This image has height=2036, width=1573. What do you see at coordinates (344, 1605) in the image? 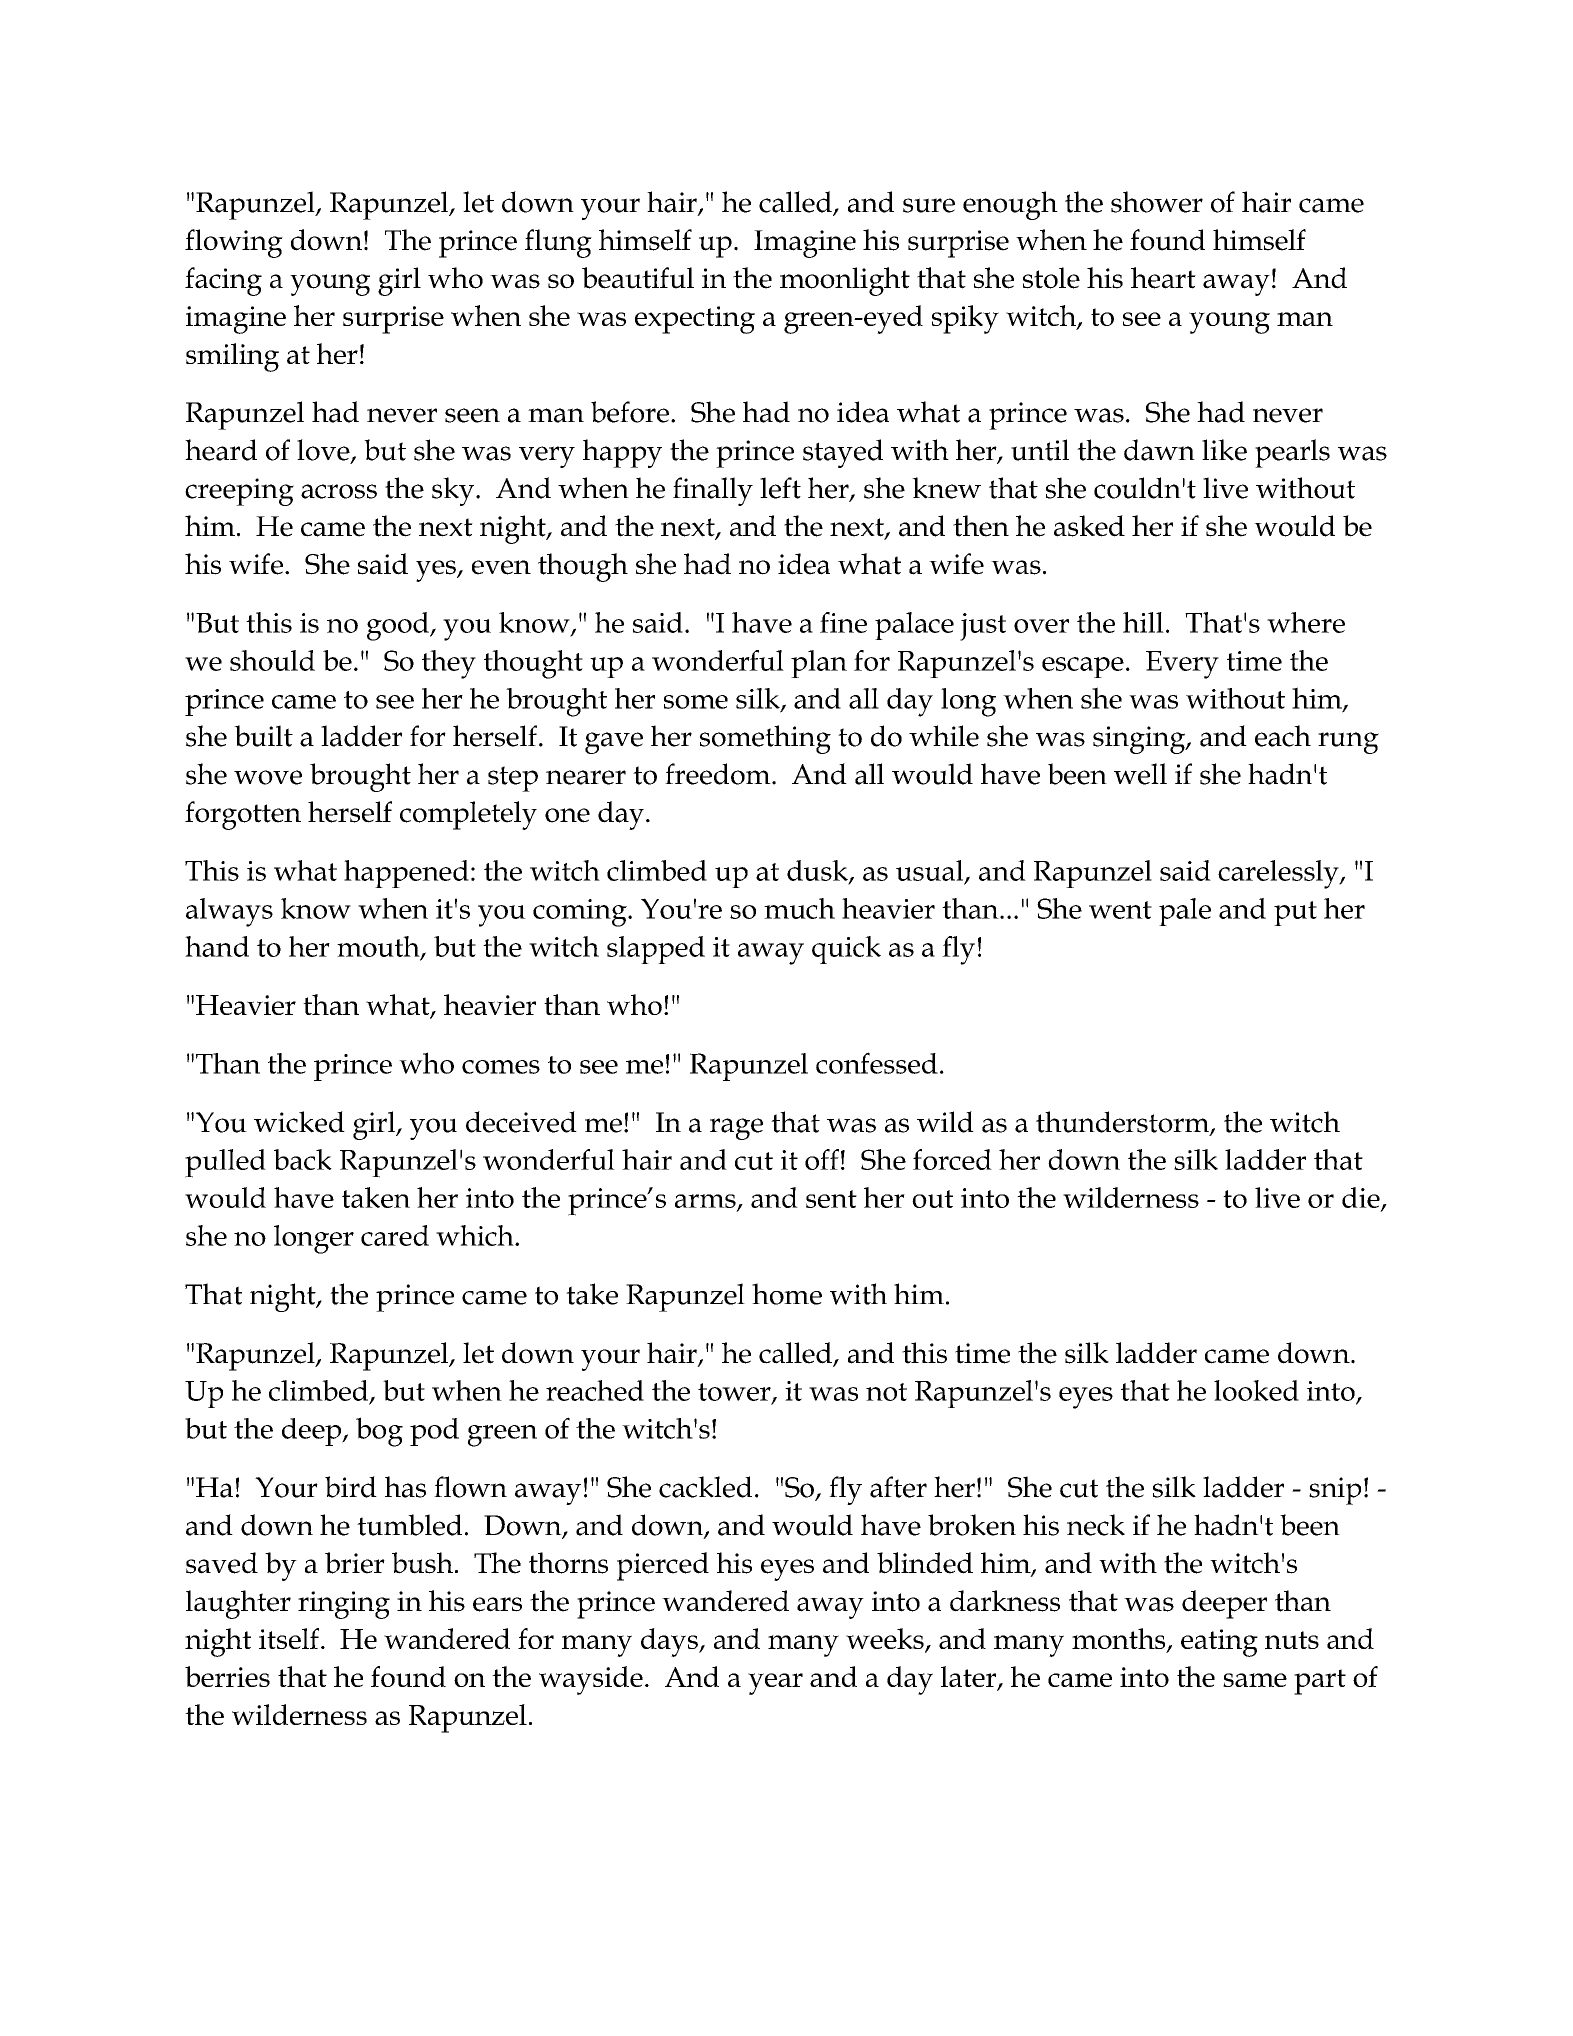
I see `ringing` at bounding box center [344, 1605].
